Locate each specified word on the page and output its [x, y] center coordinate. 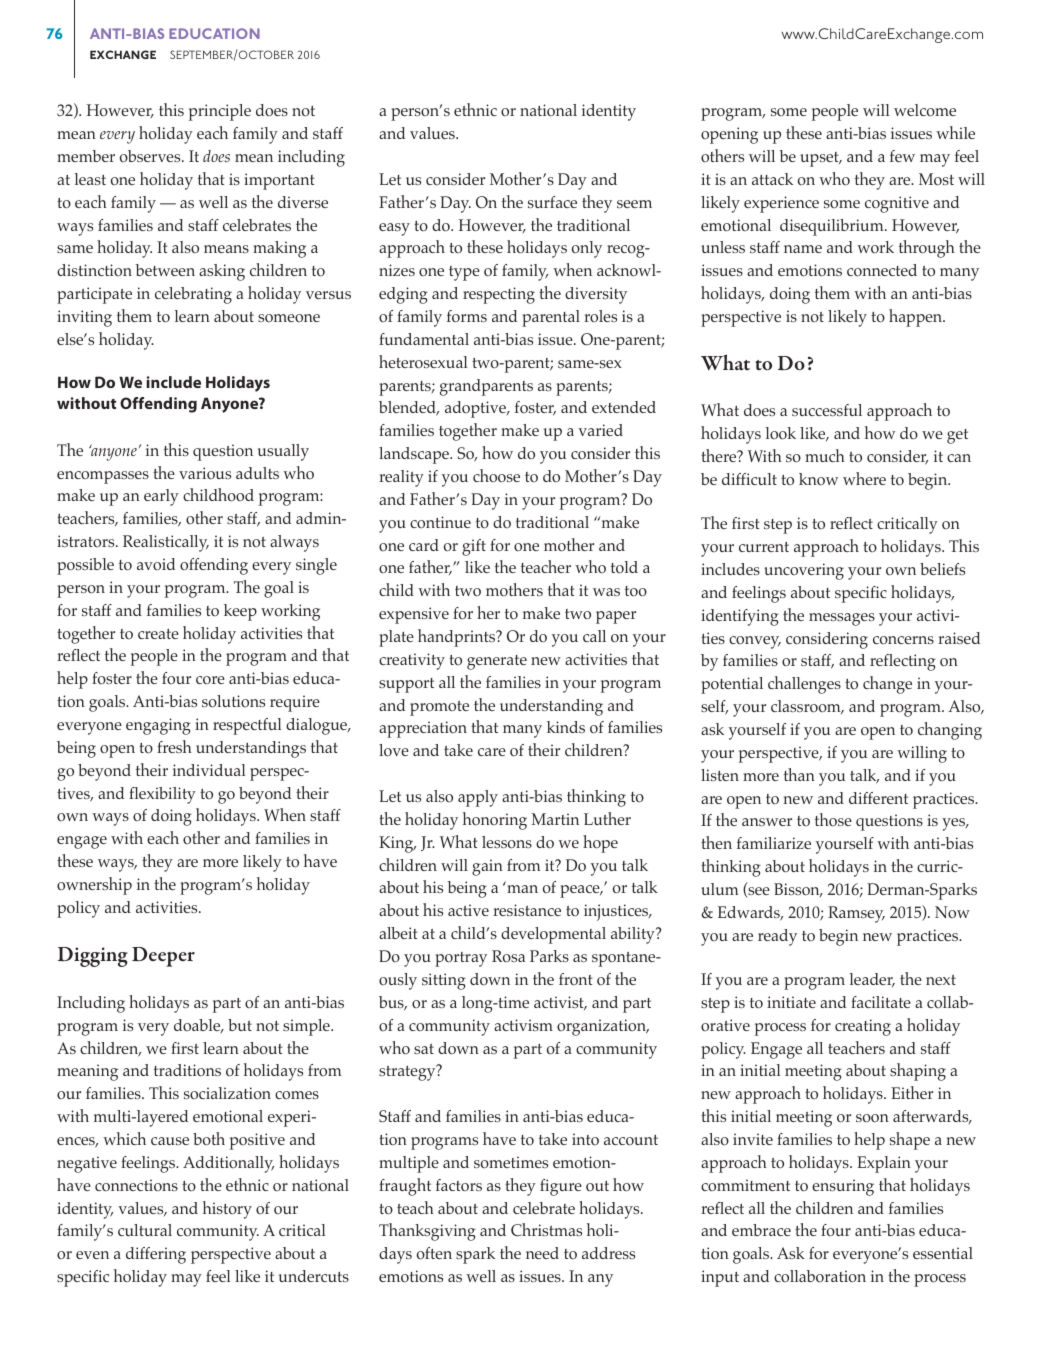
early [161, 497]
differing [156, 1255]
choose [496, 476]
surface [552, 202]
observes [151, 156]
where [864, 478]
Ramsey [856, 914]
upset [820, 159]
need [542, 1253]
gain [487, 867]
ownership [94, 886]
